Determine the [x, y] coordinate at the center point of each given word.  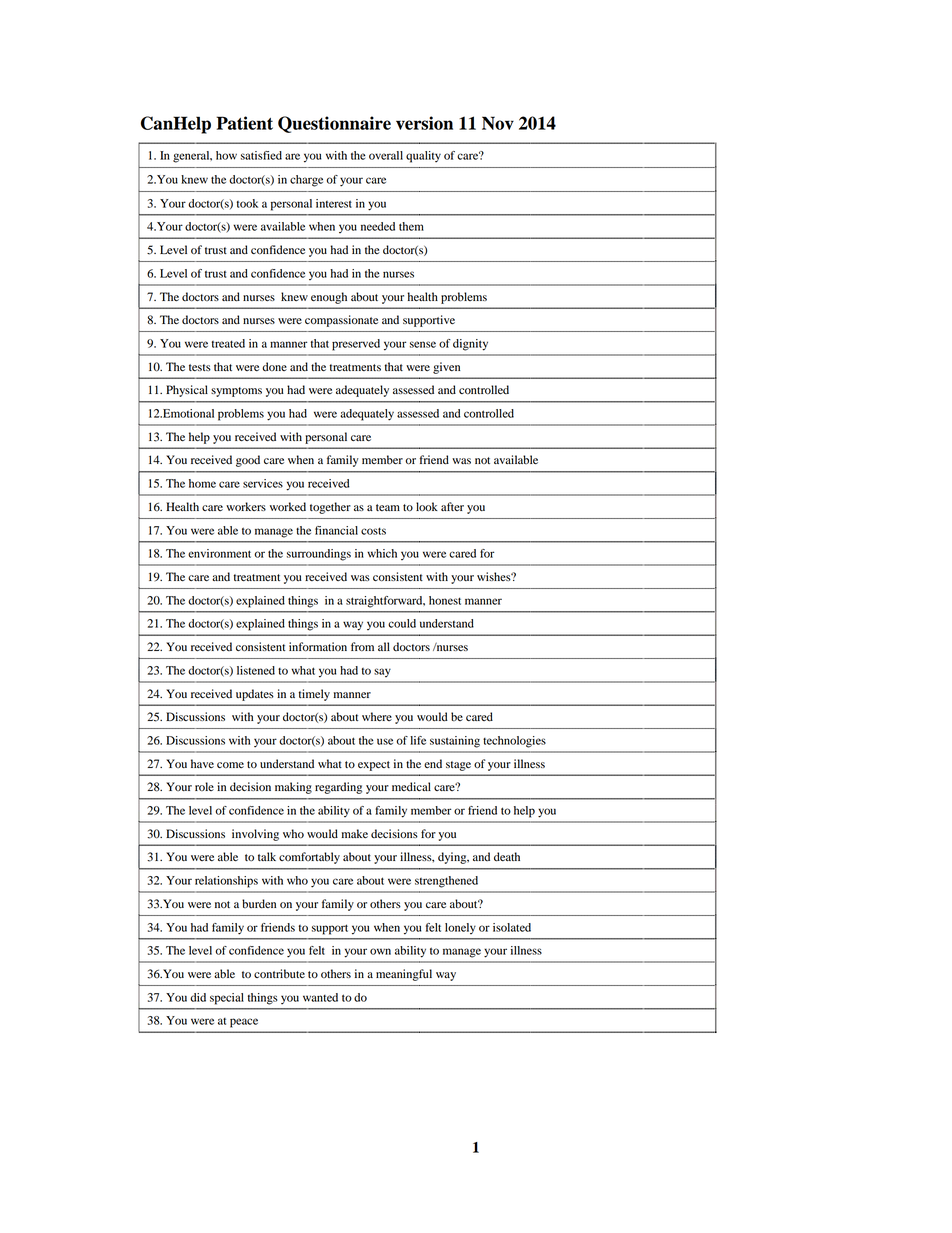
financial [336, 530]
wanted [320, 997]
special [227, 999]
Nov [498, 123]
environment [219, 553]
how [226, 155]
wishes [495, 576]
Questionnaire [334, 124]
